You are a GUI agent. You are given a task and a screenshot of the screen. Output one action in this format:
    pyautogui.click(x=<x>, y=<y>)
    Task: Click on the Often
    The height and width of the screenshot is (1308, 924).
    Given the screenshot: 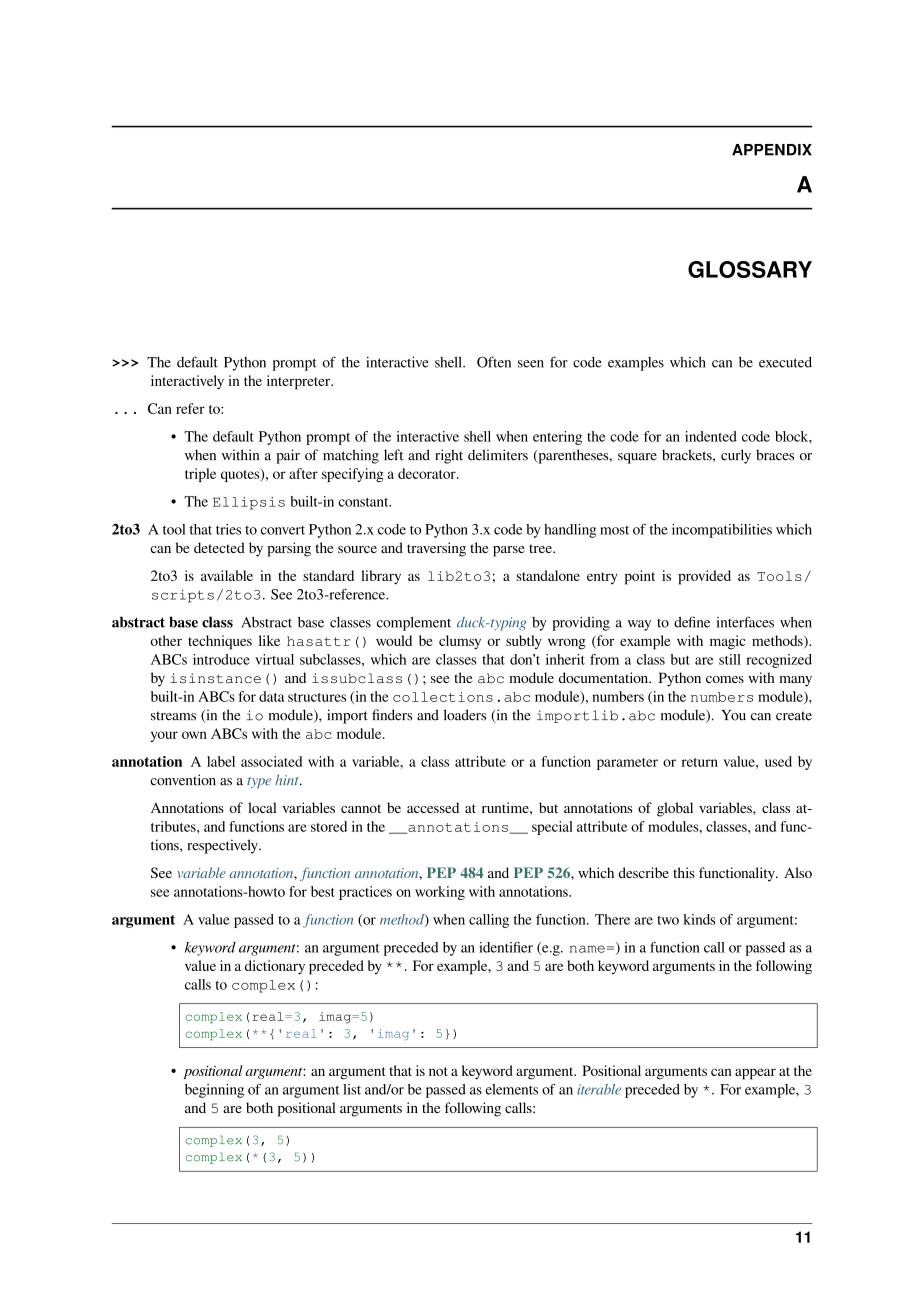 What is the action you would take?
    pyautogui.click(x=494, y=362)
